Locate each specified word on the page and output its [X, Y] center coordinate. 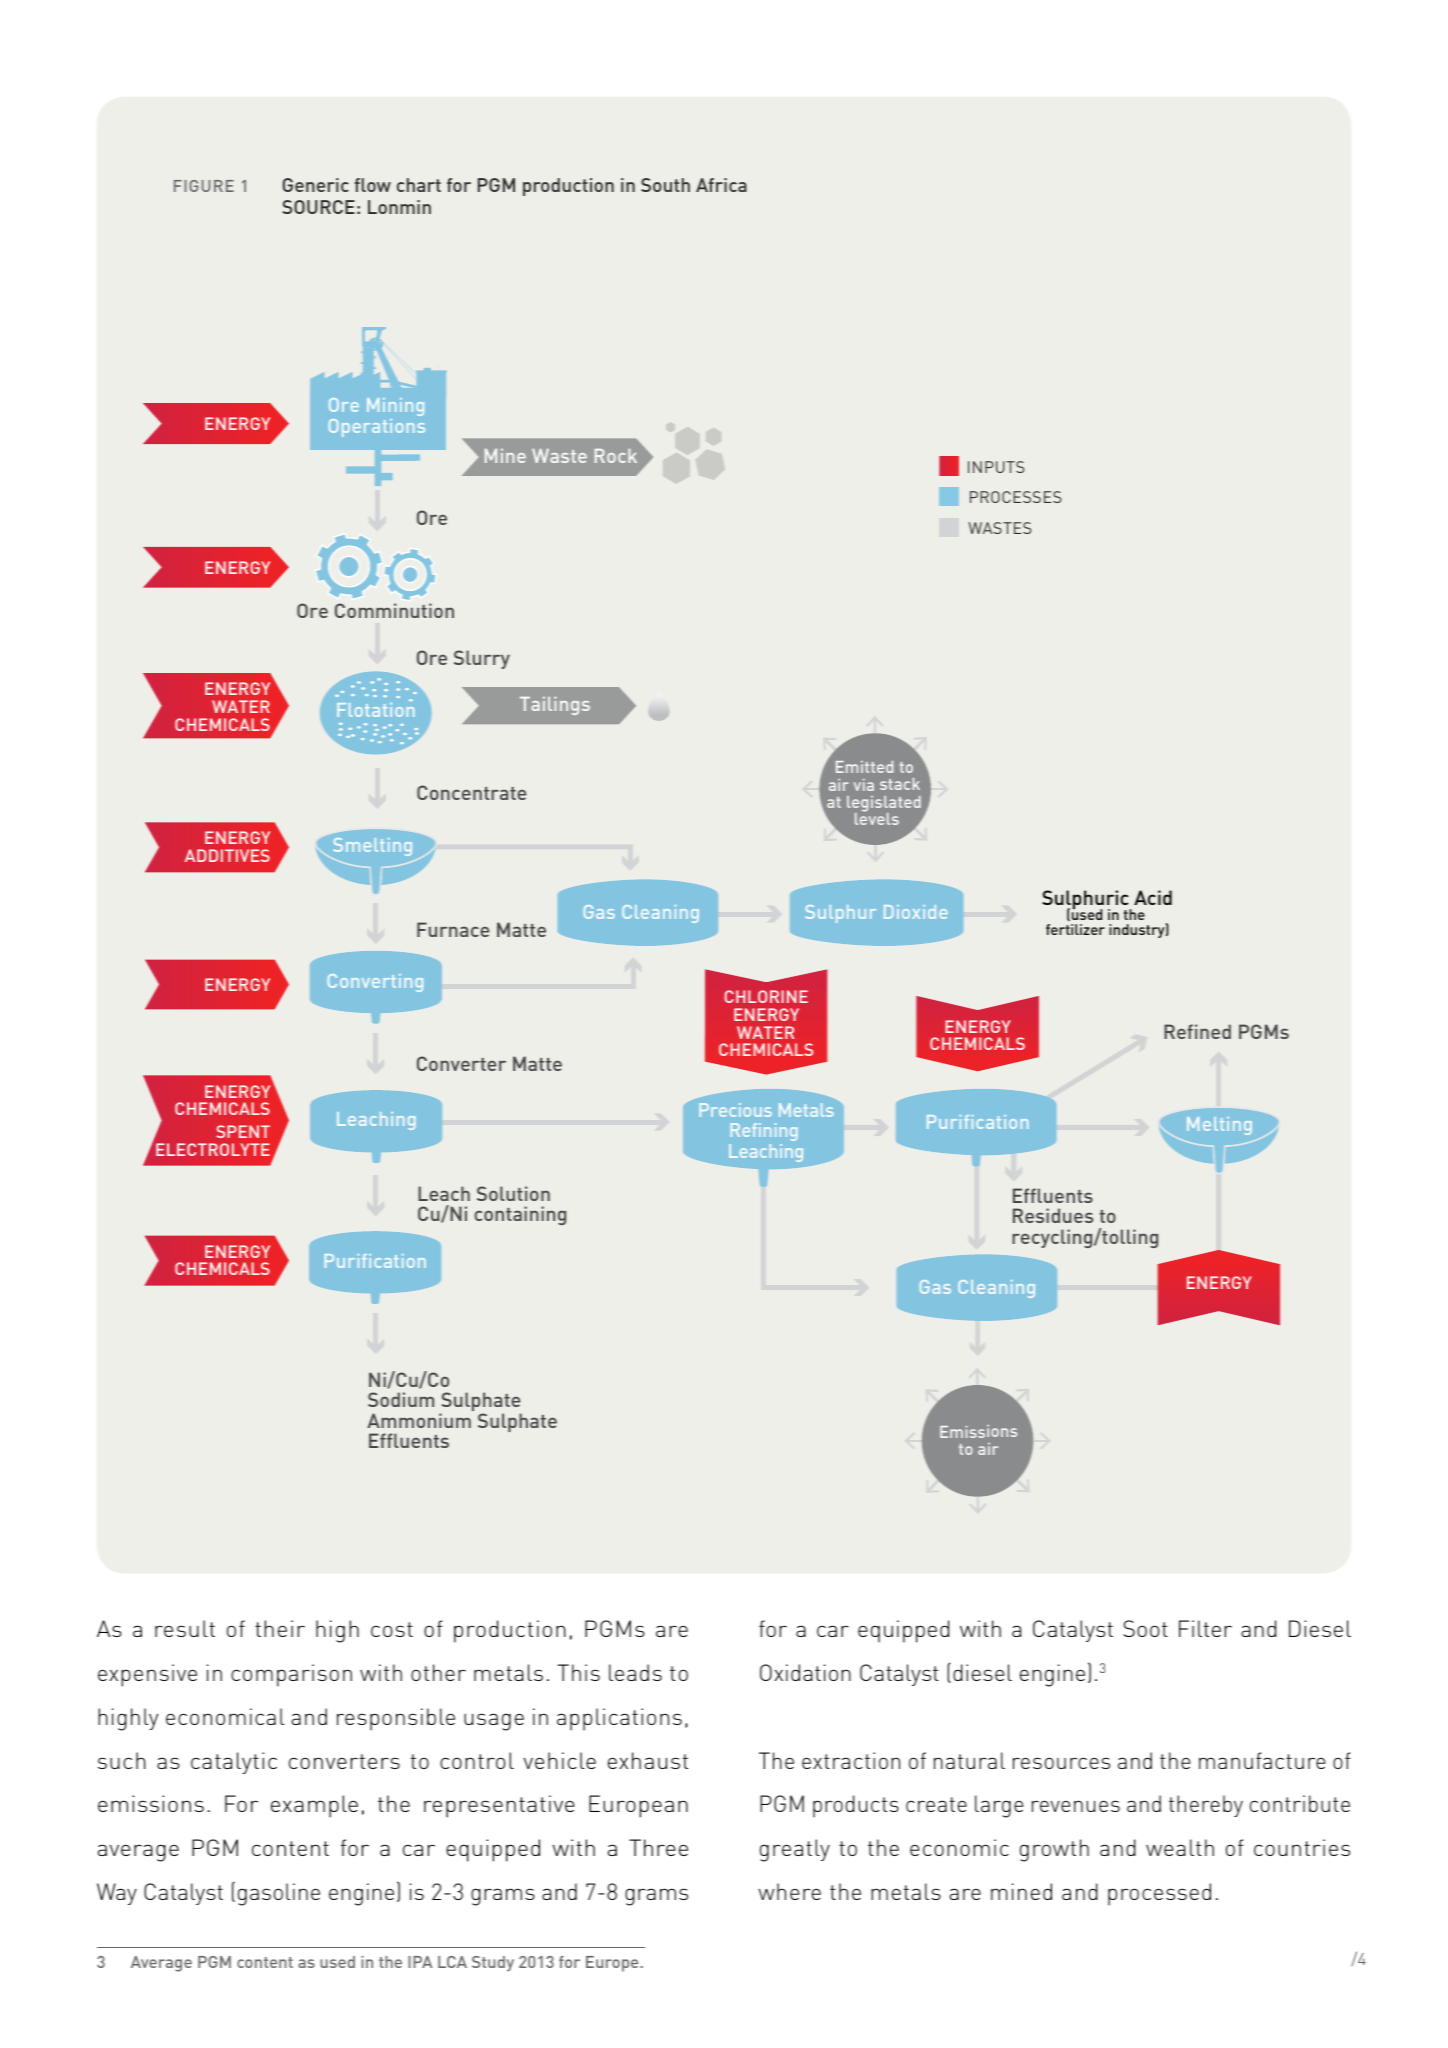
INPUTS [996, 467]
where [789, 1891]
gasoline [279, 1894]
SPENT [243, 1131]
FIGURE [204, 186]
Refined [1197, 1031]
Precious [736, 1110]
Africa [721, 185]
